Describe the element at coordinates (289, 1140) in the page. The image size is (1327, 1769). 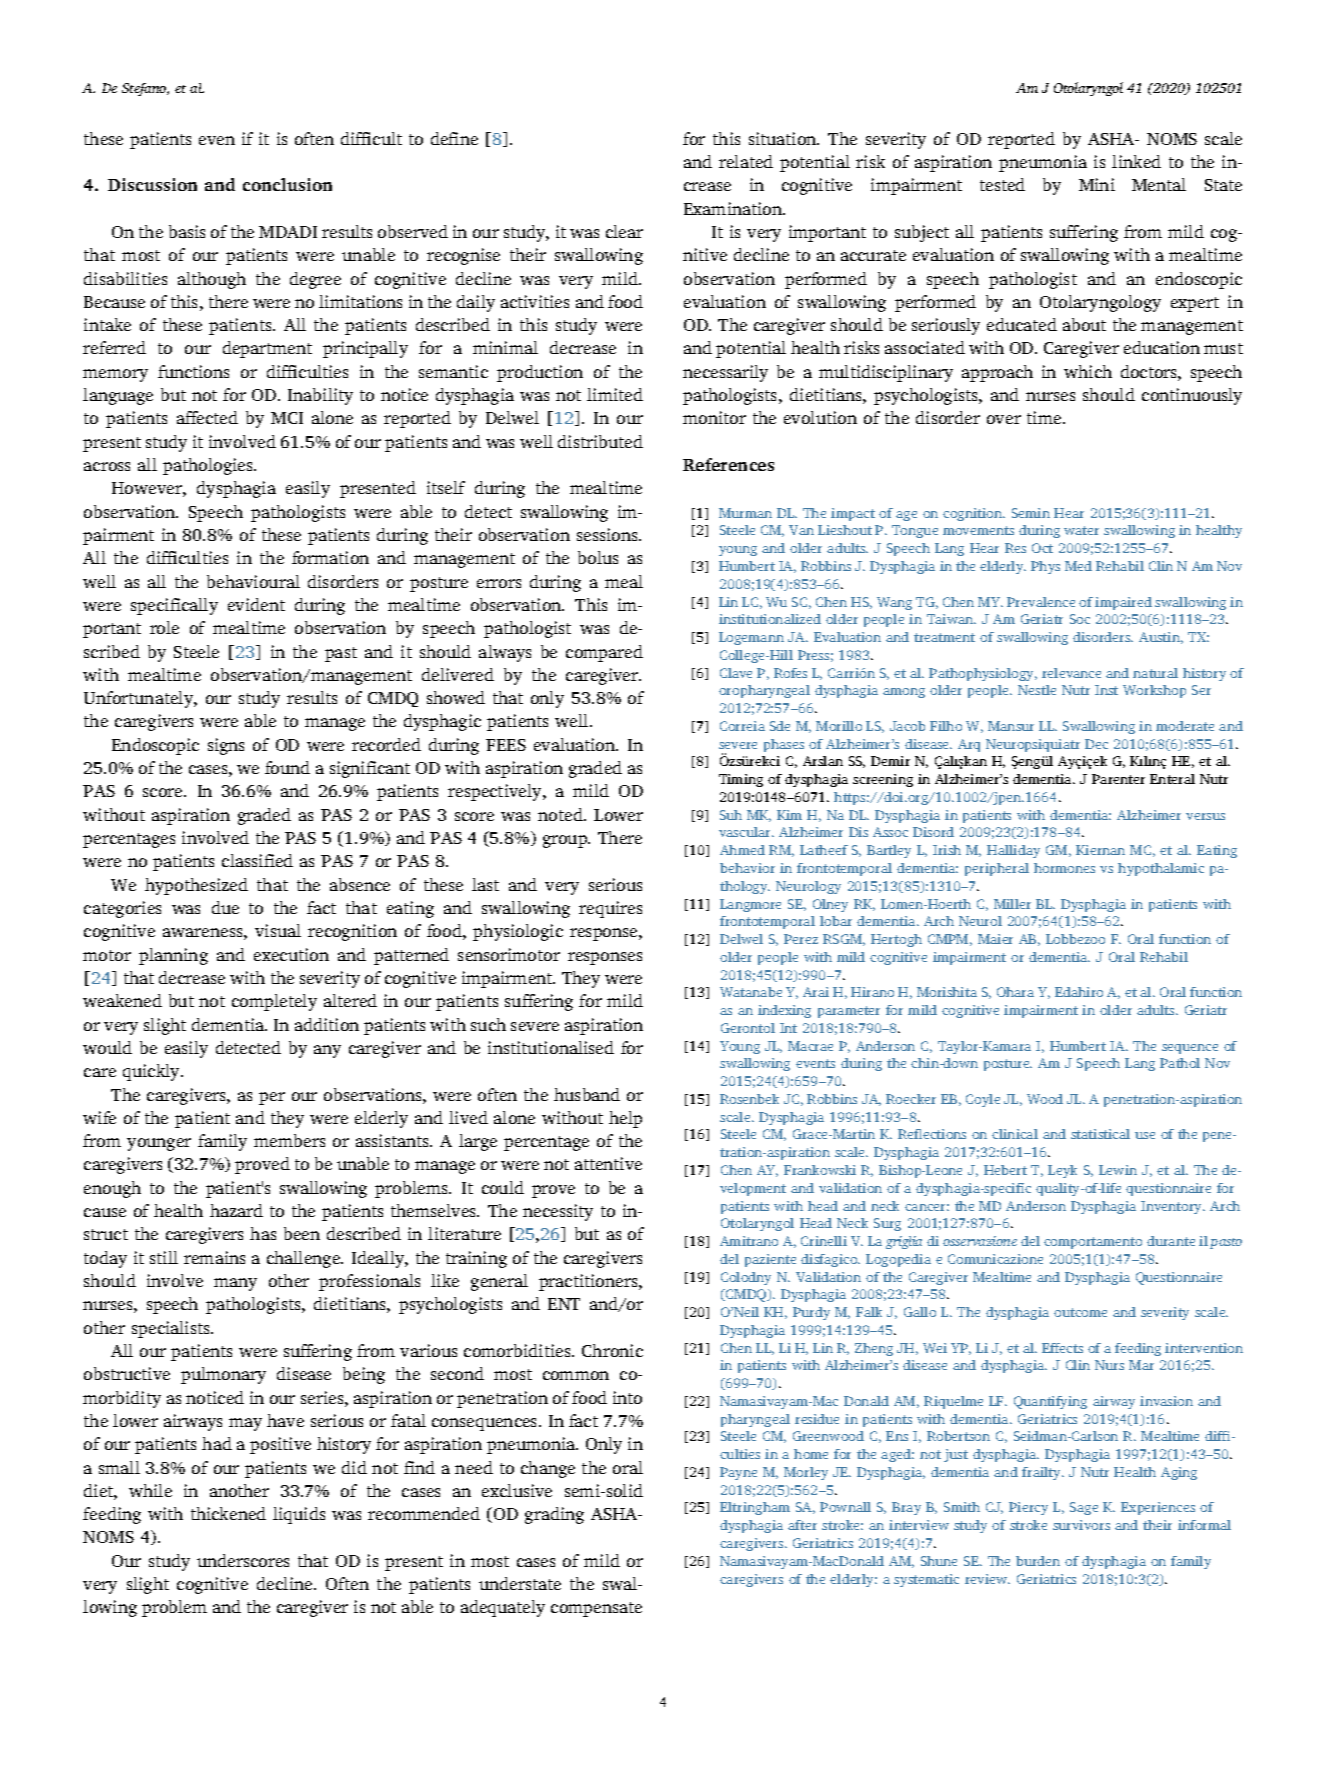
I see `members` at that location.
